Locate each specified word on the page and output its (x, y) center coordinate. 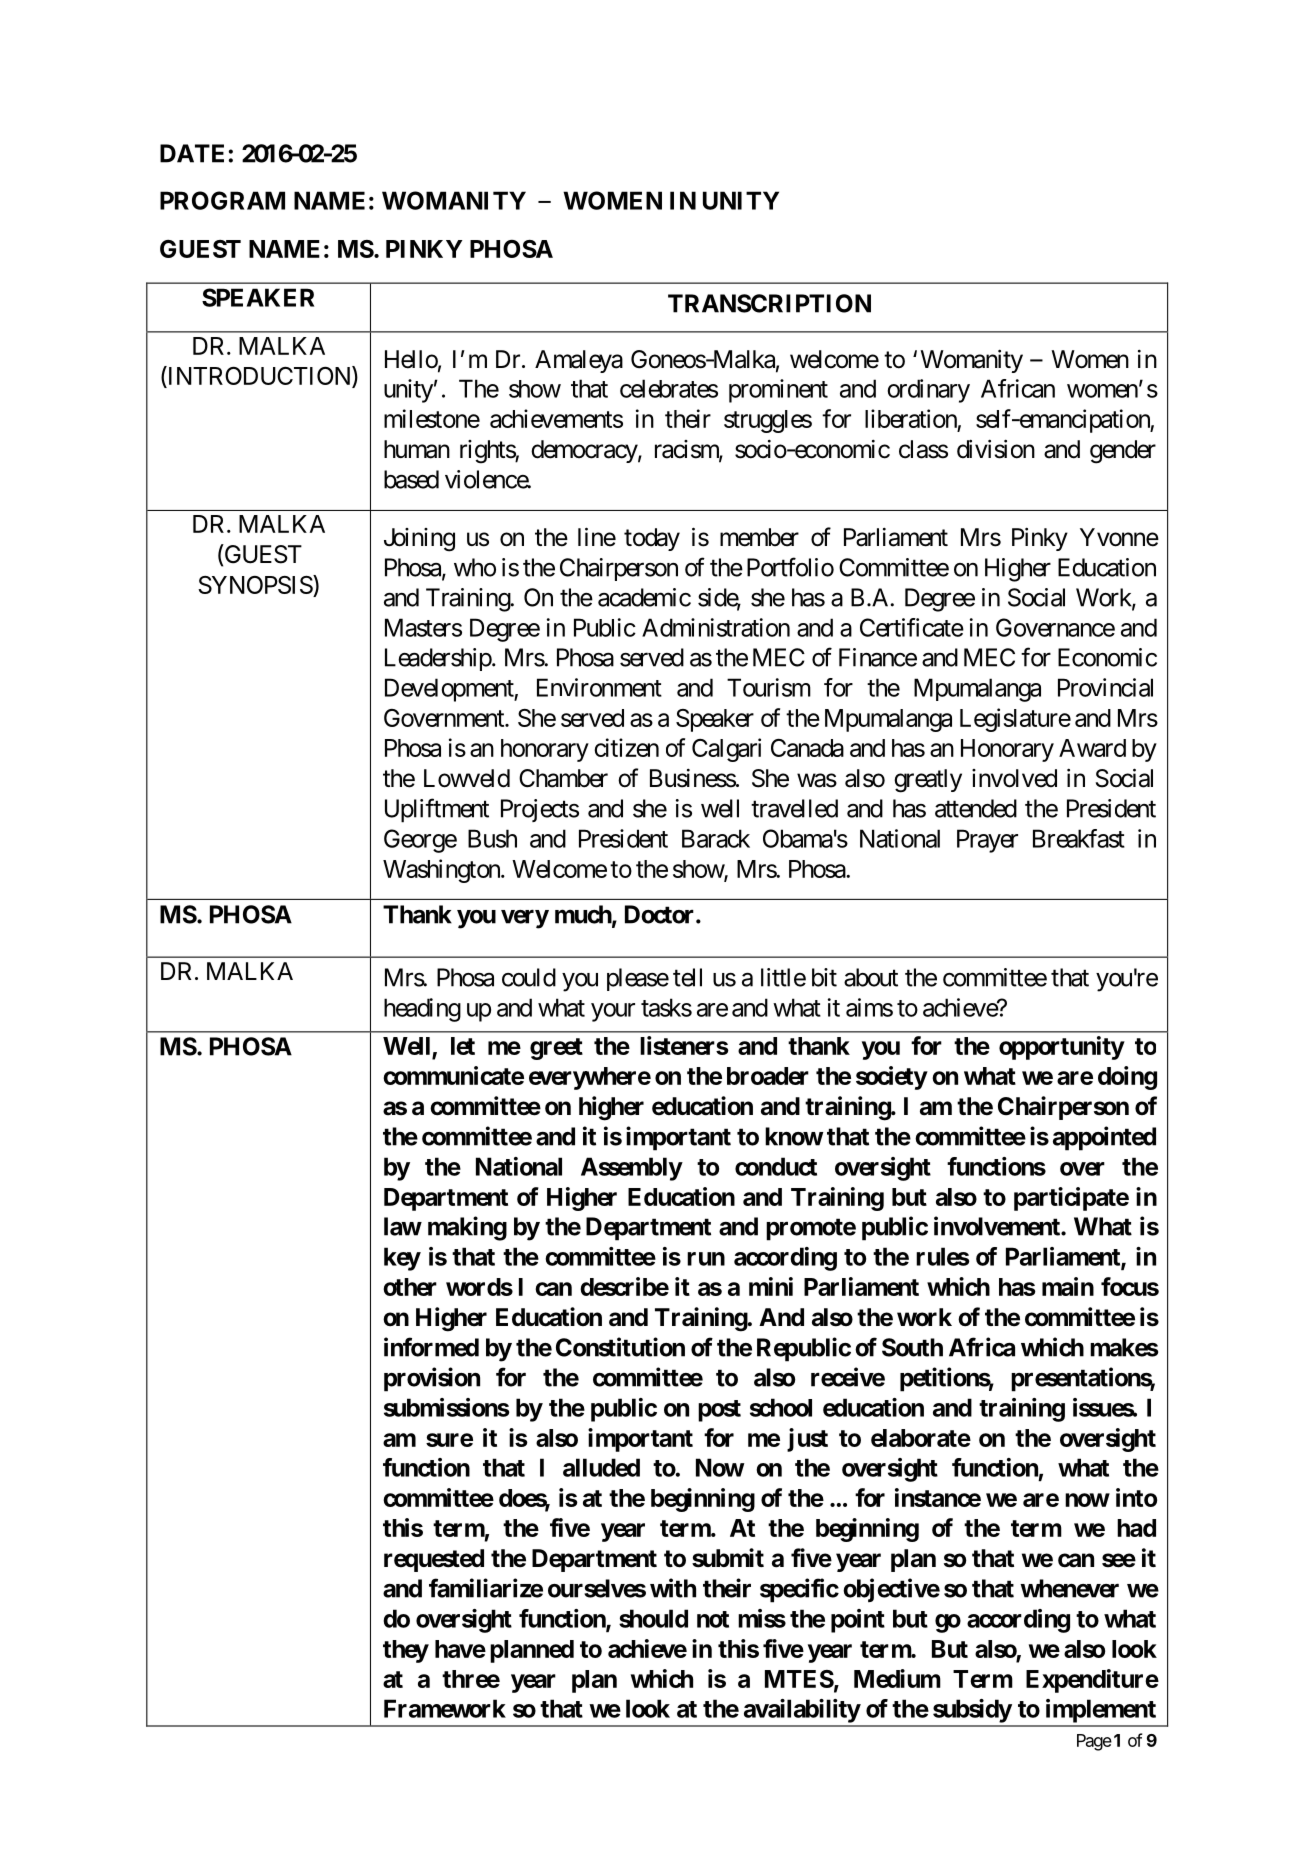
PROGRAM (222, 200)
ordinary (928, 391)
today (652, 539)
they (406, 1651)
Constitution (620, 1347)
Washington (442, 871)
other (410, 1287)
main (1068, 1286)
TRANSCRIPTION (769, 303)
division (996, 449)
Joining (419, 540)
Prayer (987, 841)
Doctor (661, 914)
